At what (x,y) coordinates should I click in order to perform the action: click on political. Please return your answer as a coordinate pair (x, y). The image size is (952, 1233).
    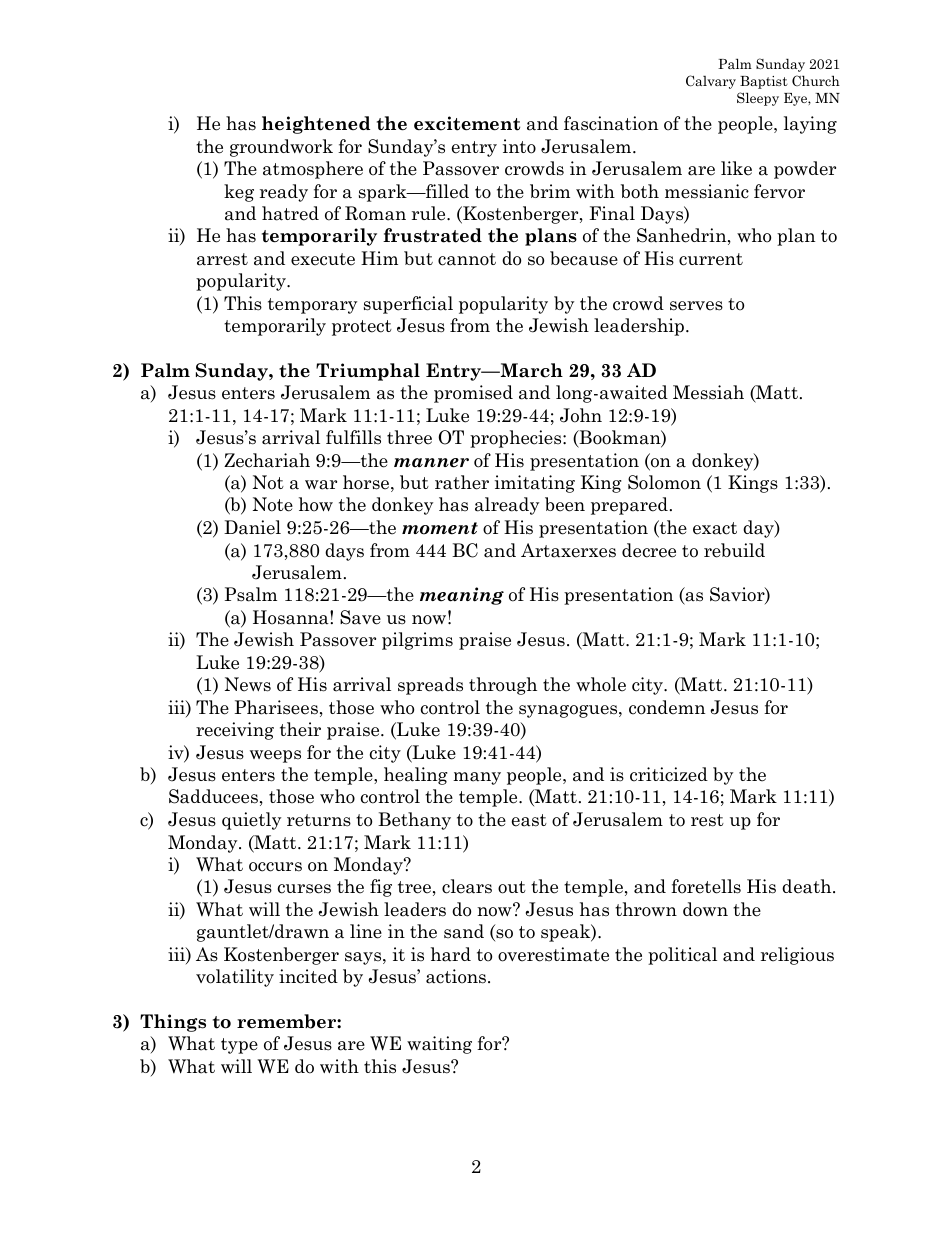
    Looking at the image, I should click on (682, 956).
